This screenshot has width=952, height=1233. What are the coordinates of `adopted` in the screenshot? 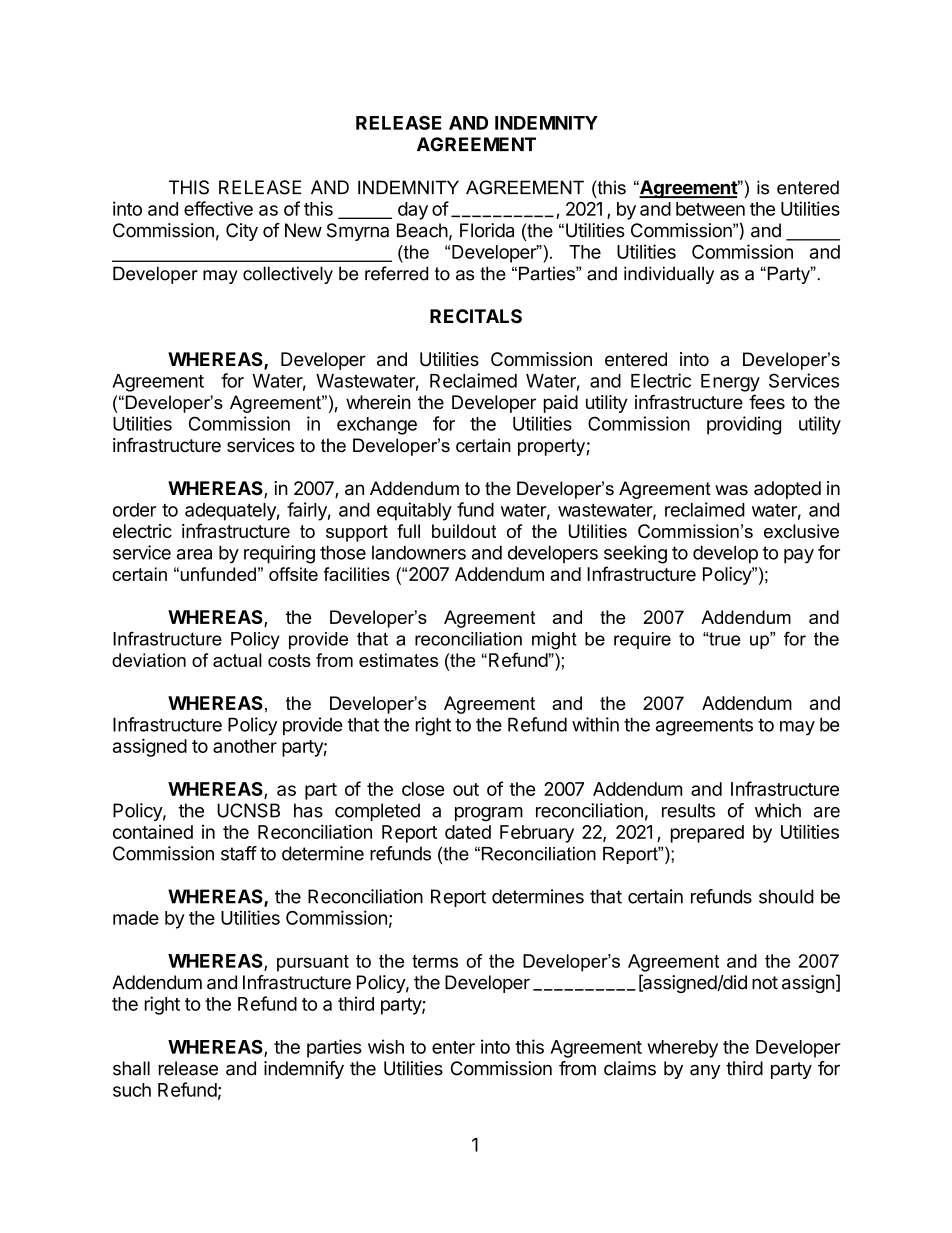 It's located at (787, 490).
